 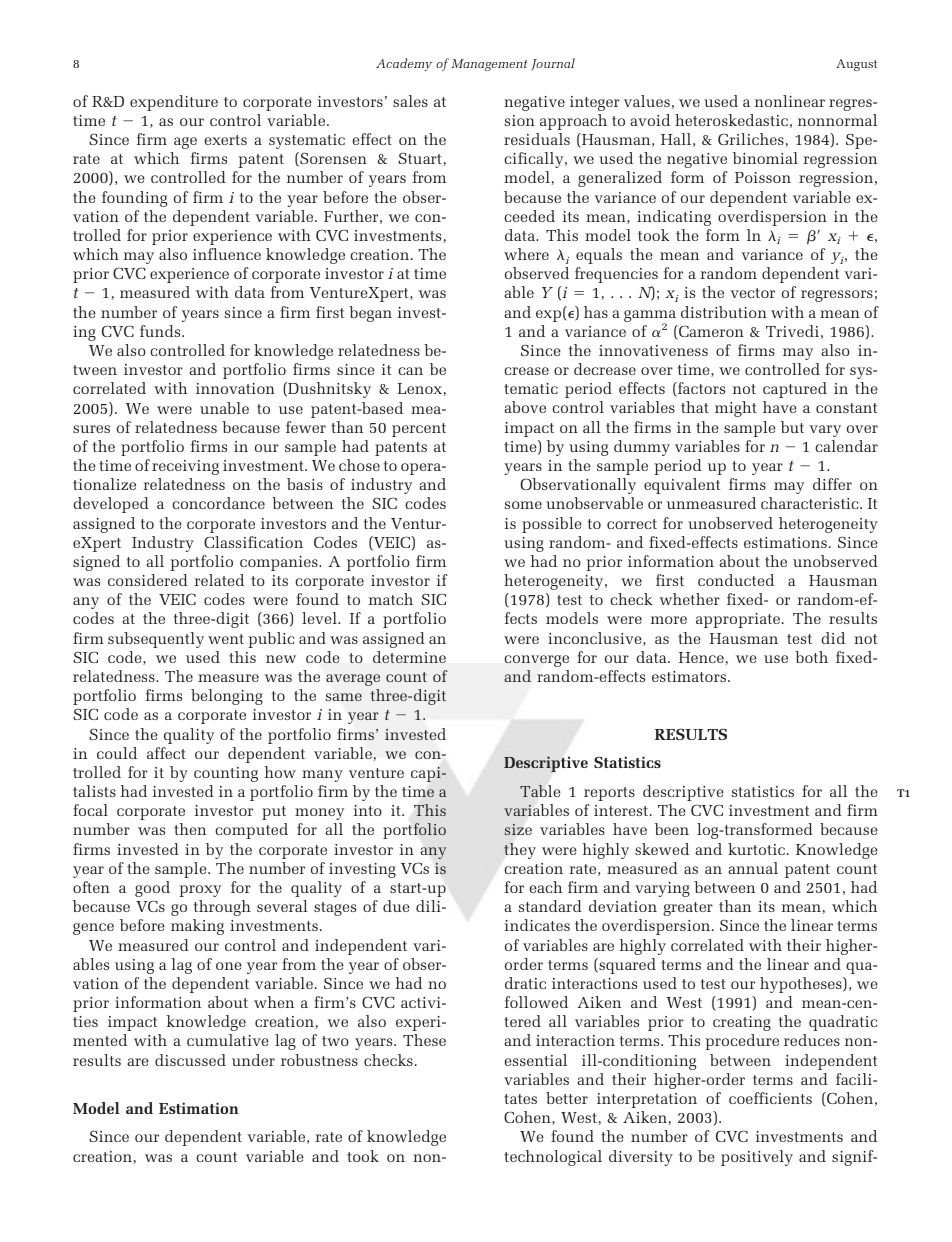 What do you see at coordinates (553, 1158) in the screenshot?
I see `technological` at bounding box center [553, 1158].
